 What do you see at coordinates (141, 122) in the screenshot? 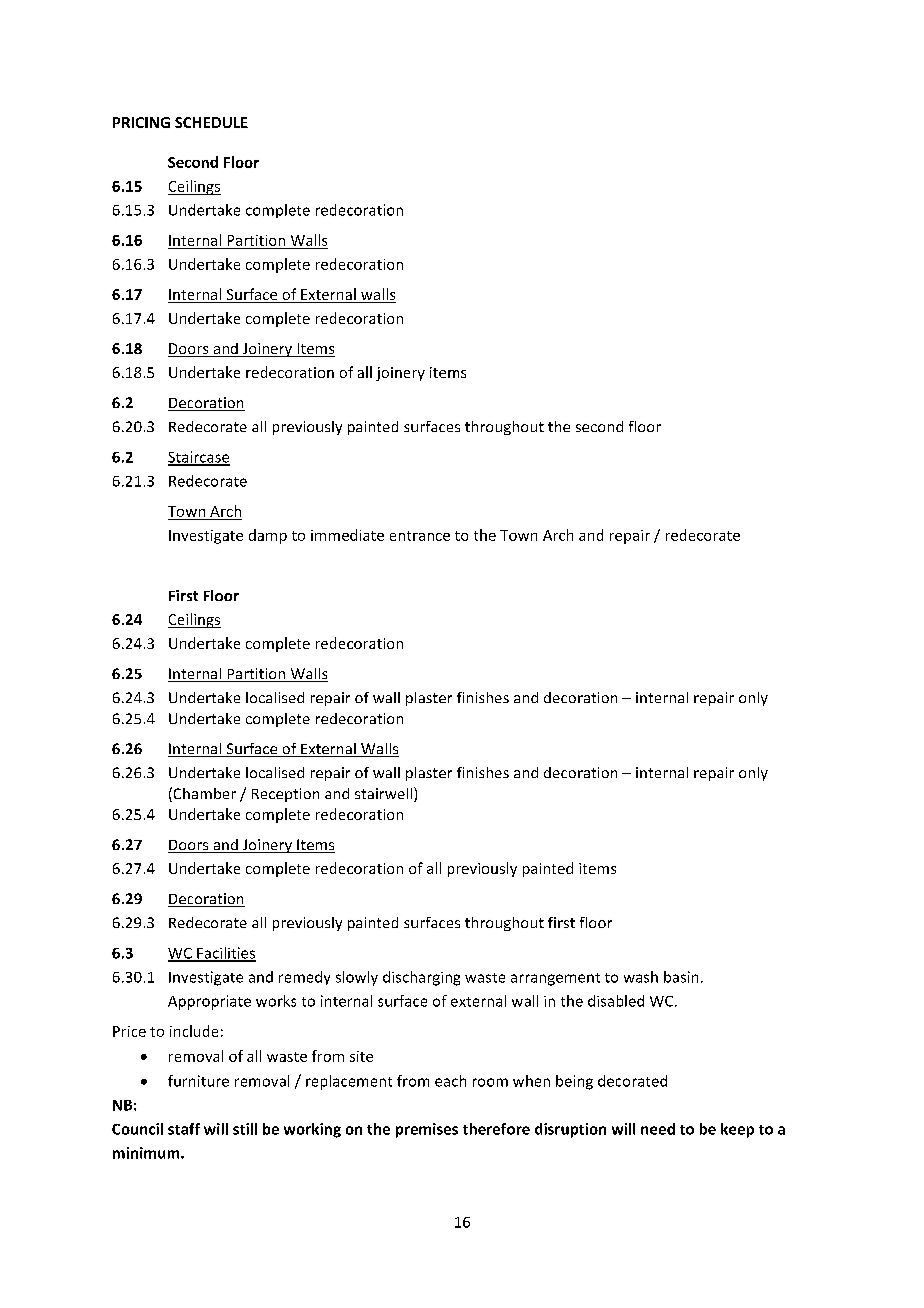
I see `PRICING` at bounding box center [141, 122].
